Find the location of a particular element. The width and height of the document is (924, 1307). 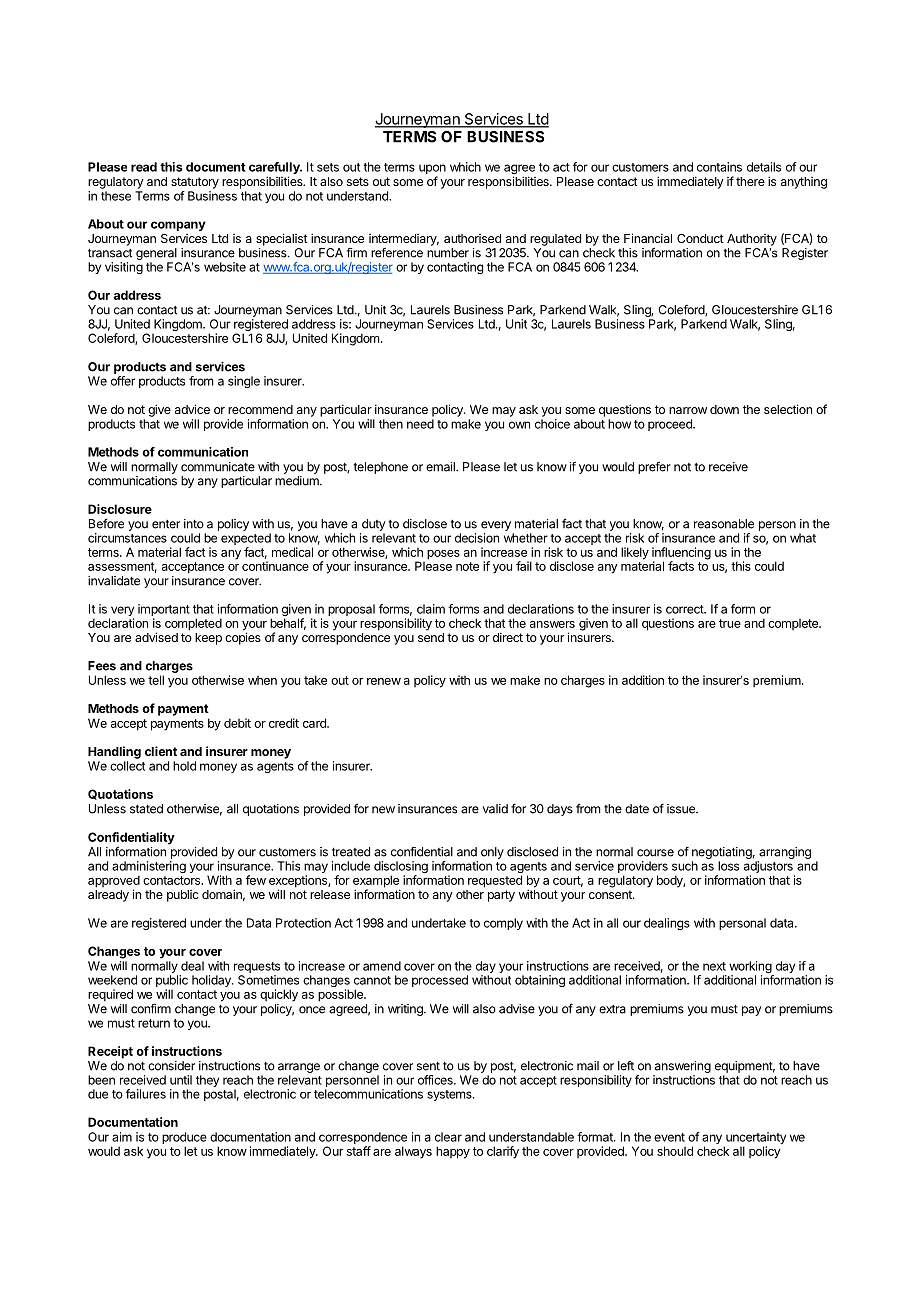

upon is located at coordinates (432, 170).
